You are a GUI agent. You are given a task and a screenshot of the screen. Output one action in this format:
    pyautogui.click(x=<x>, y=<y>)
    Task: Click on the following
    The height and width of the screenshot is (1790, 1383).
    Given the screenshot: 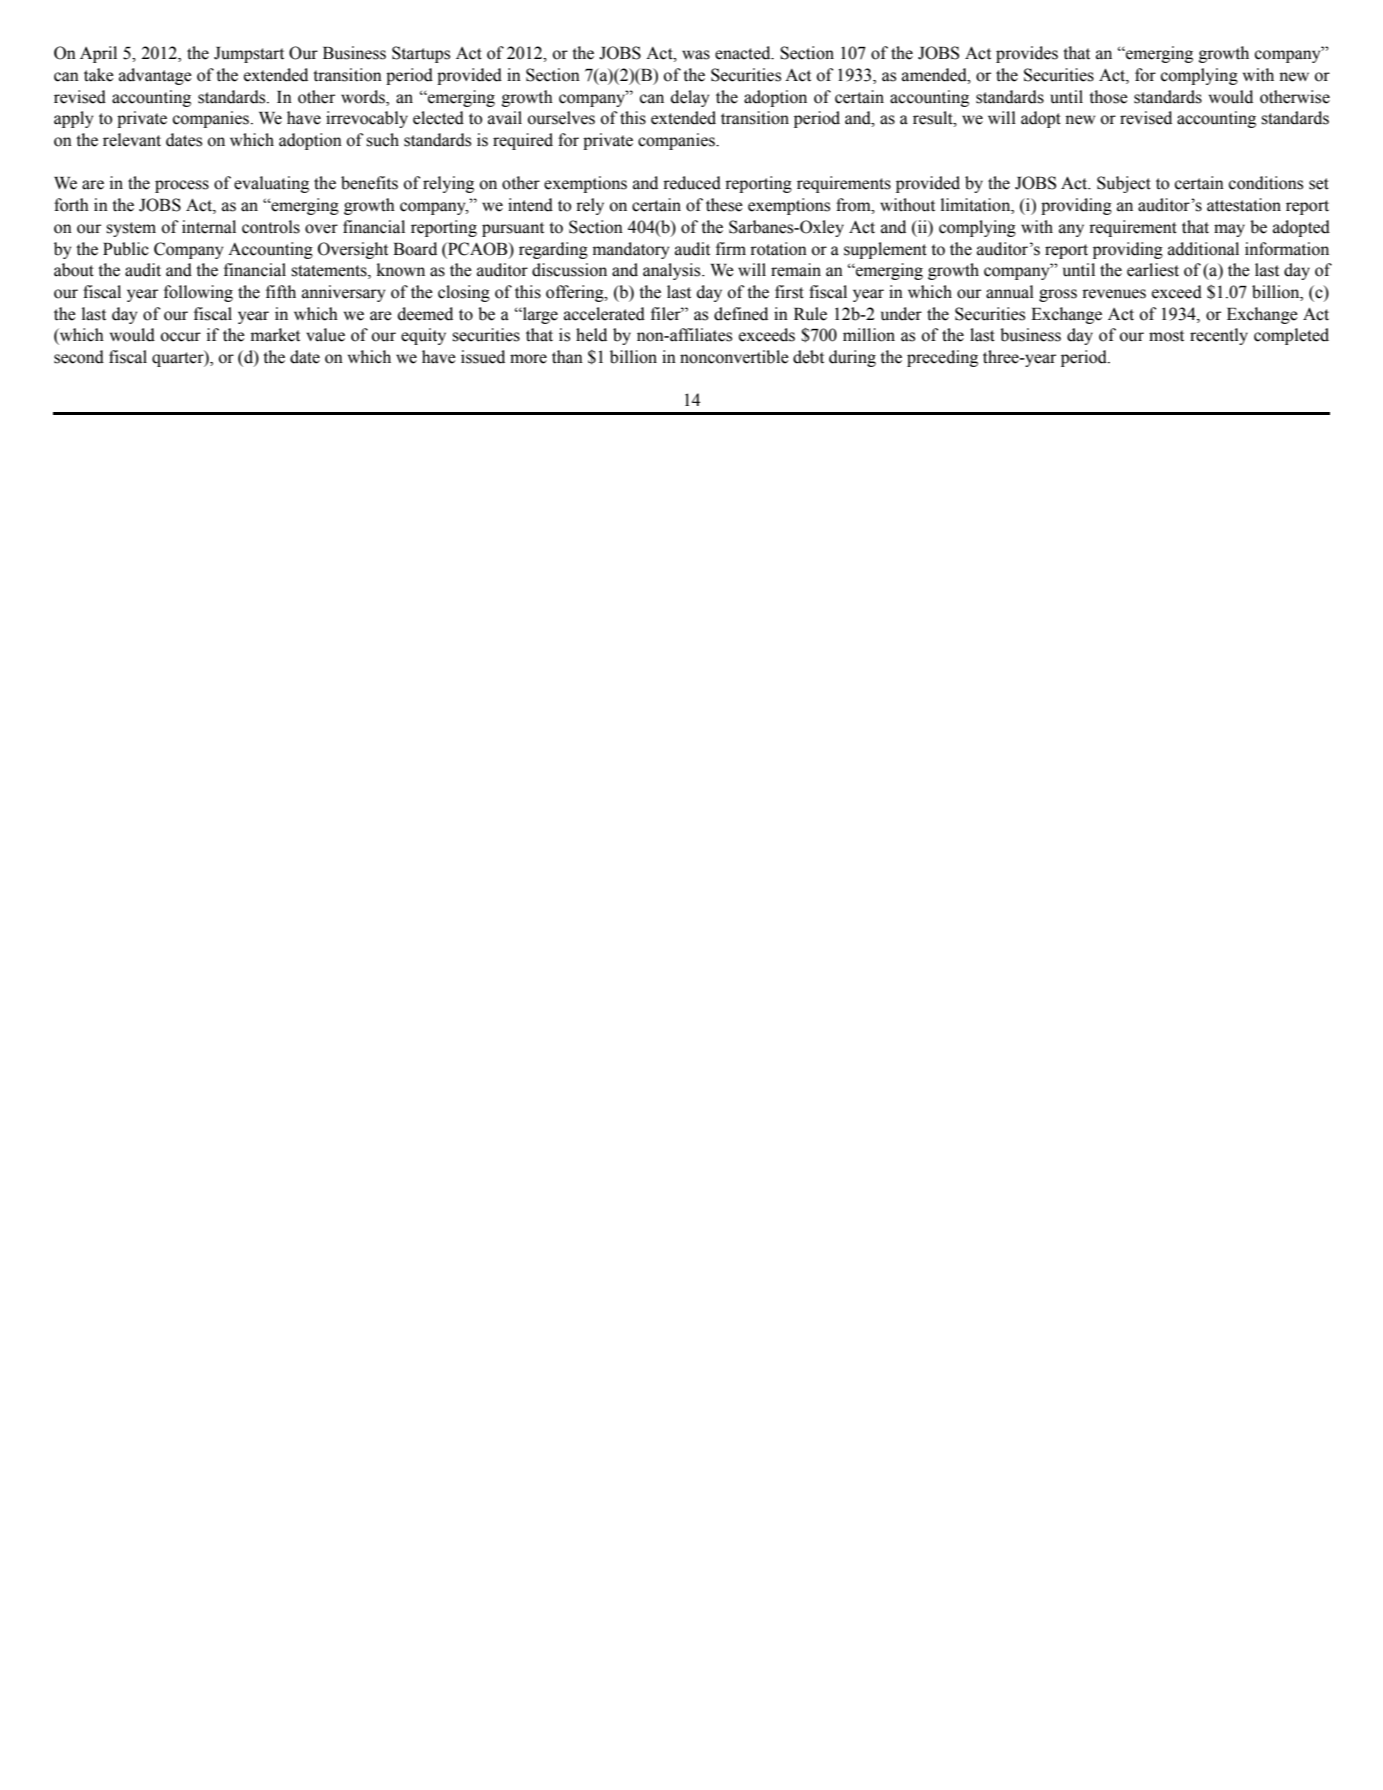 What is the action you would take?
    pyautogui.click(x=198, y=293)
